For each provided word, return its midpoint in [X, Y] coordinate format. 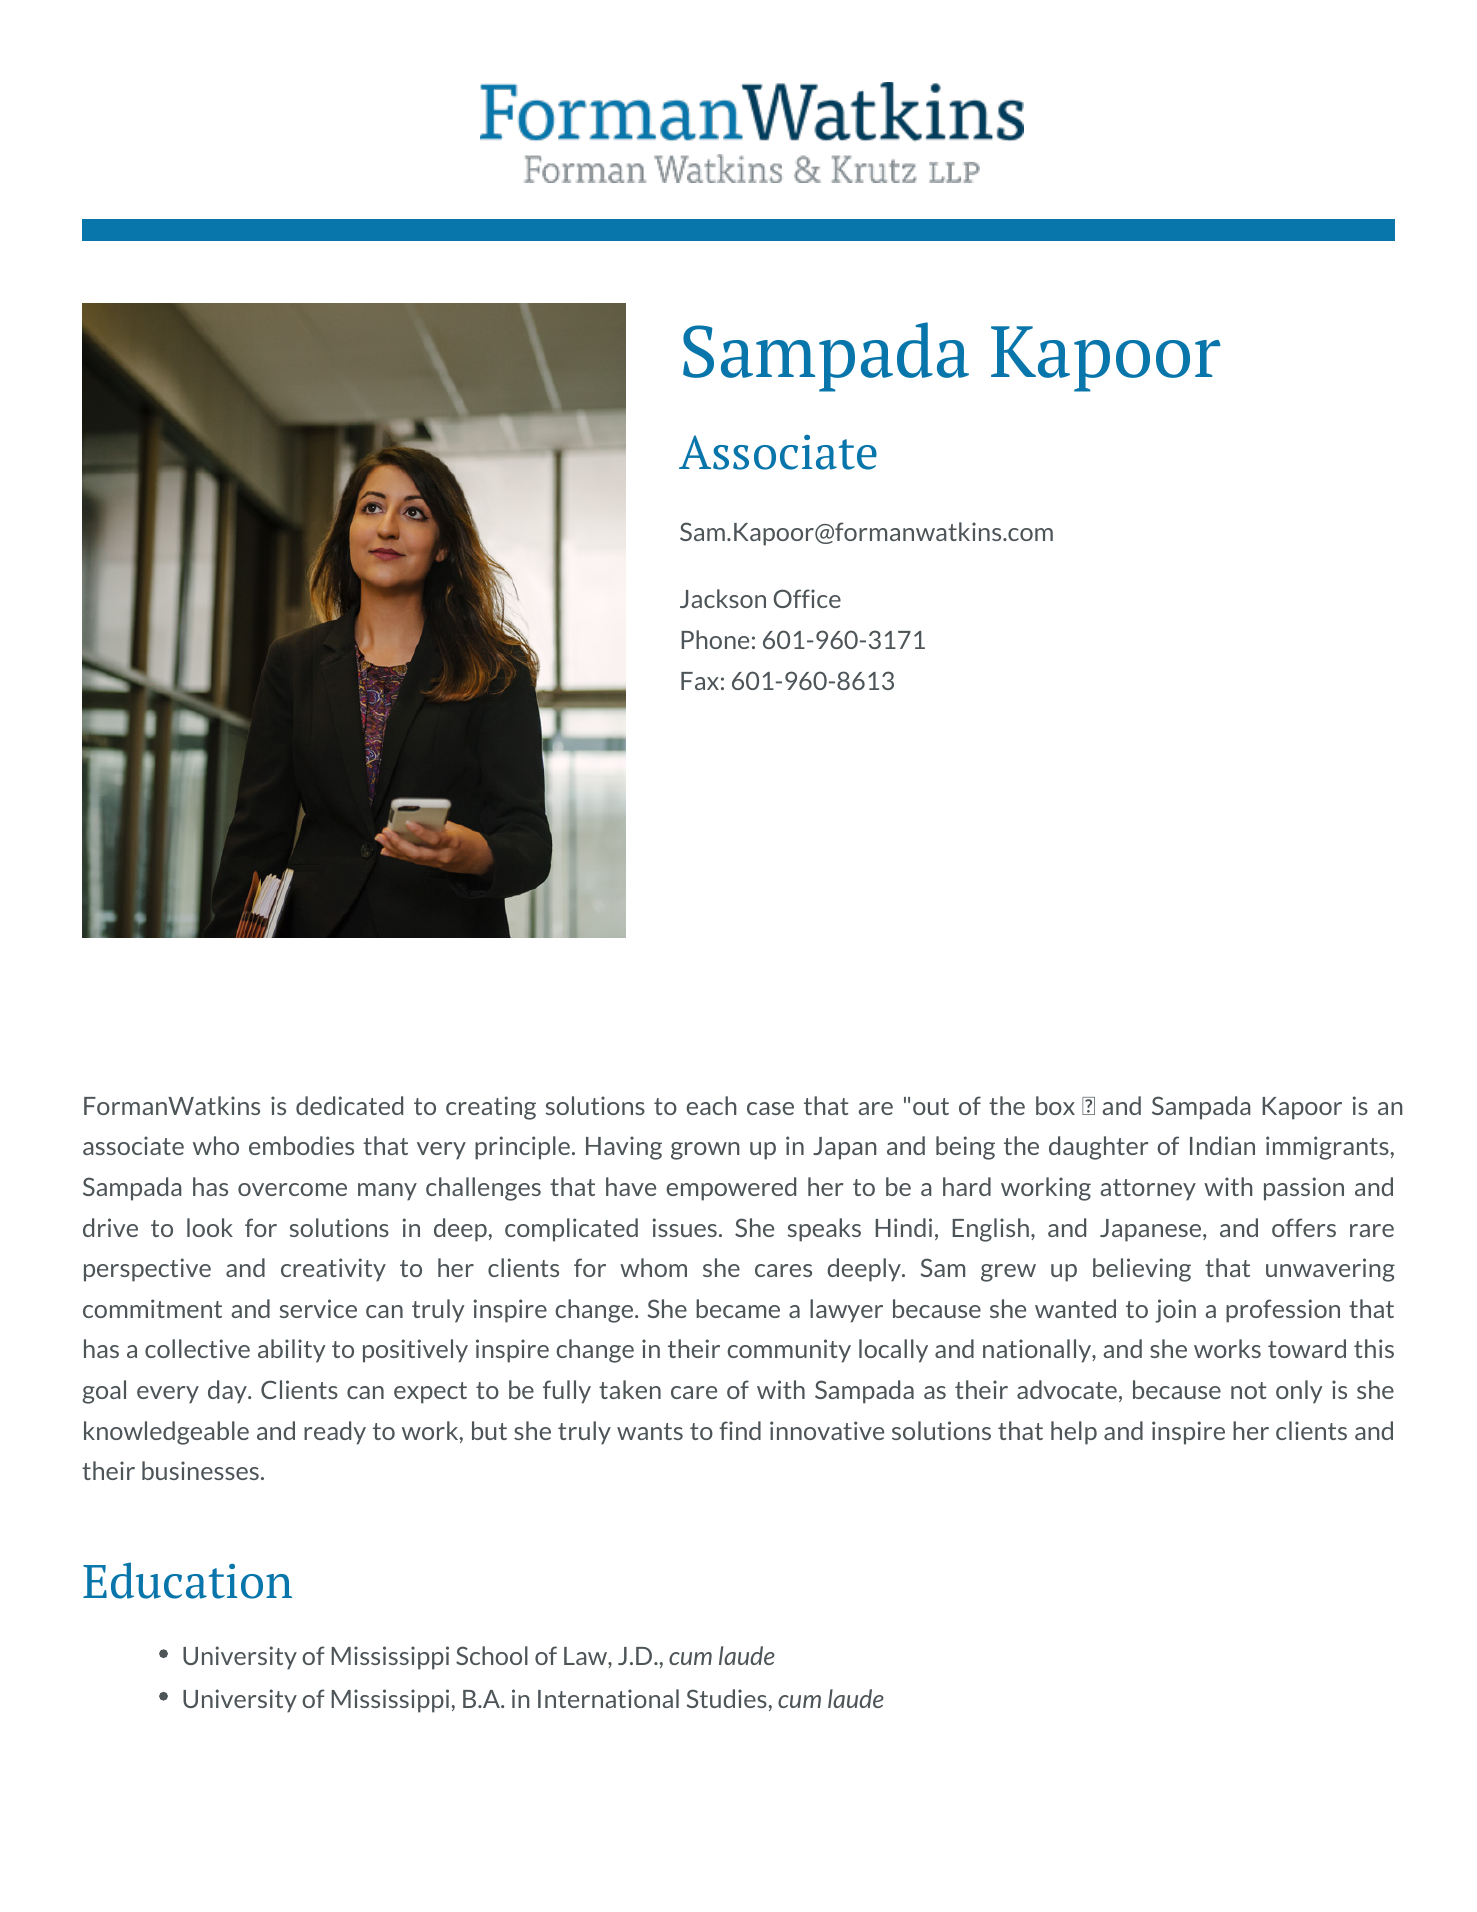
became [738, 1308]
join [1175, 1311]
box [1055, 1105]
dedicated [349, 1105]
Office [807, 598]
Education [187, 1580]
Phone [715, 639]
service [318, 1308]
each [711, 1105]
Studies [726, 1698]
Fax [700, 681]
